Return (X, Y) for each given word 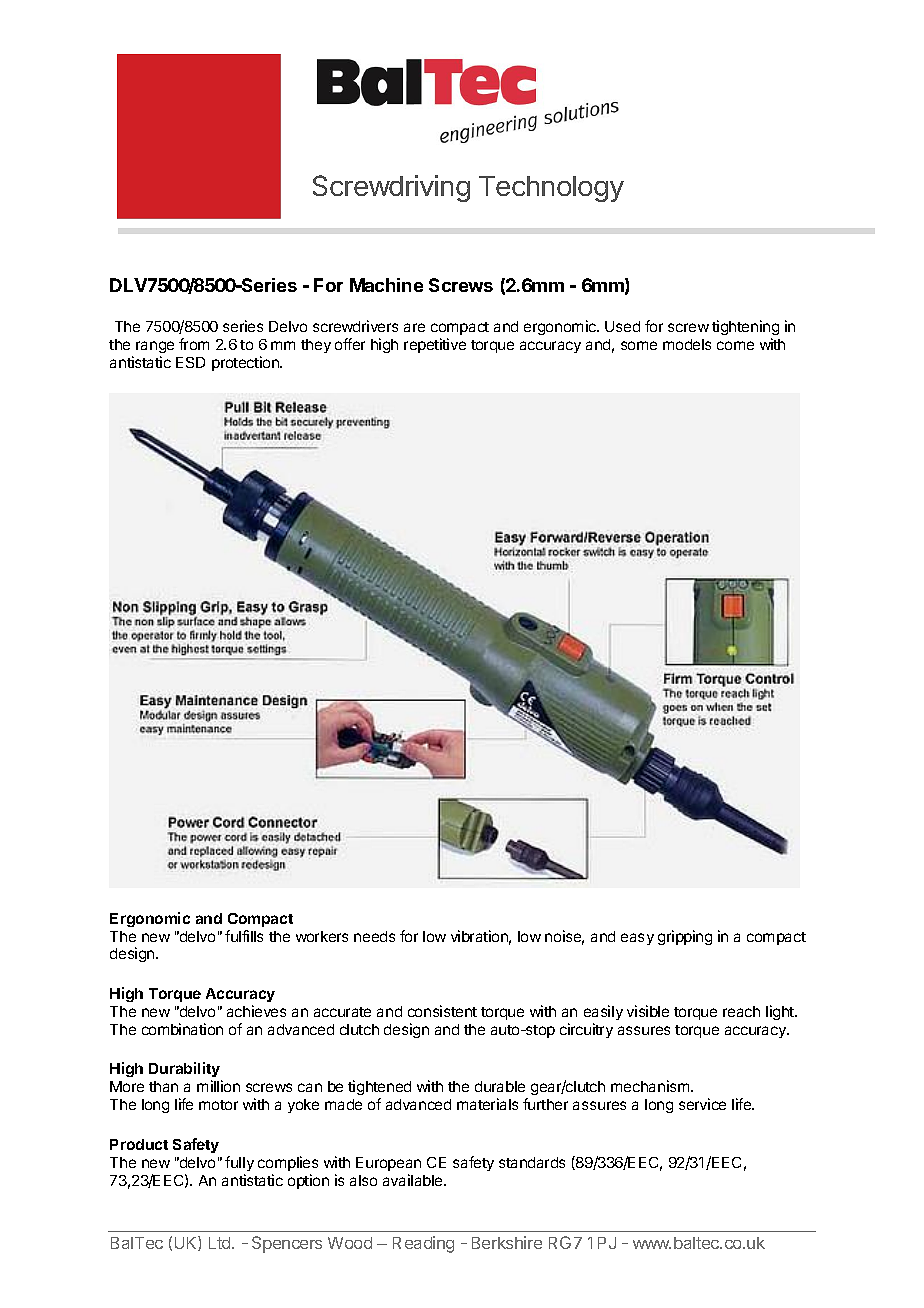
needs (374, 936)
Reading (423, 1244)
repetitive (435, 345)
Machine (386, 285)
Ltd (221, 1243)
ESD (190, 362)
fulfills (244, 936)
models (687, 344)
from (194, 344)
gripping (685, 937)
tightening (745, 329)
